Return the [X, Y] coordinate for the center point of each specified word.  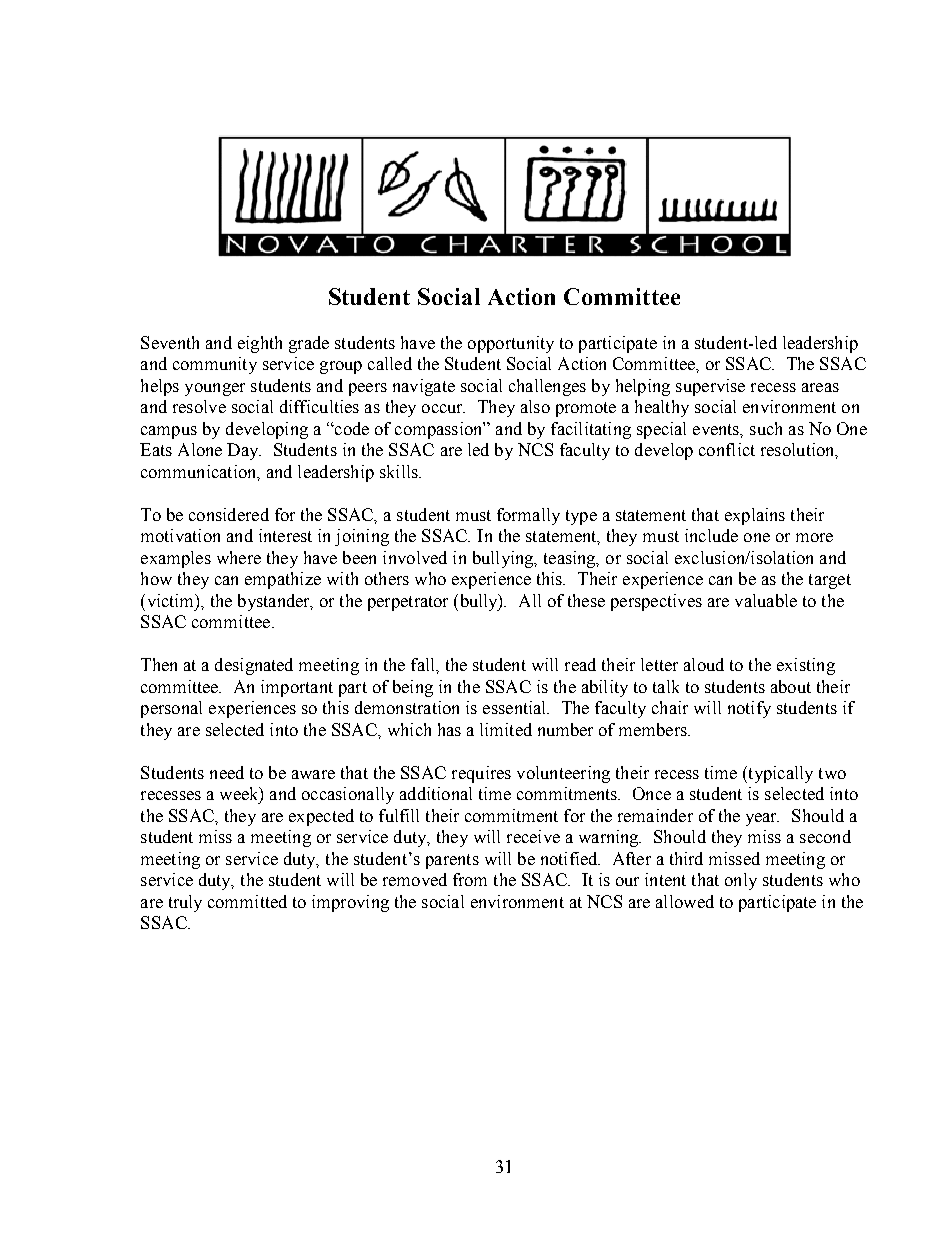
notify [749, 709]
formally [528, 516]
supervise [710, 387]
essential [516, 707]
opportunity [511, 344]
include [711, 535]
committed [247, 901]
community [215, 365]
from [470, 879]
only [741, 881]
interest [285, 535]
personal [171, 709]
